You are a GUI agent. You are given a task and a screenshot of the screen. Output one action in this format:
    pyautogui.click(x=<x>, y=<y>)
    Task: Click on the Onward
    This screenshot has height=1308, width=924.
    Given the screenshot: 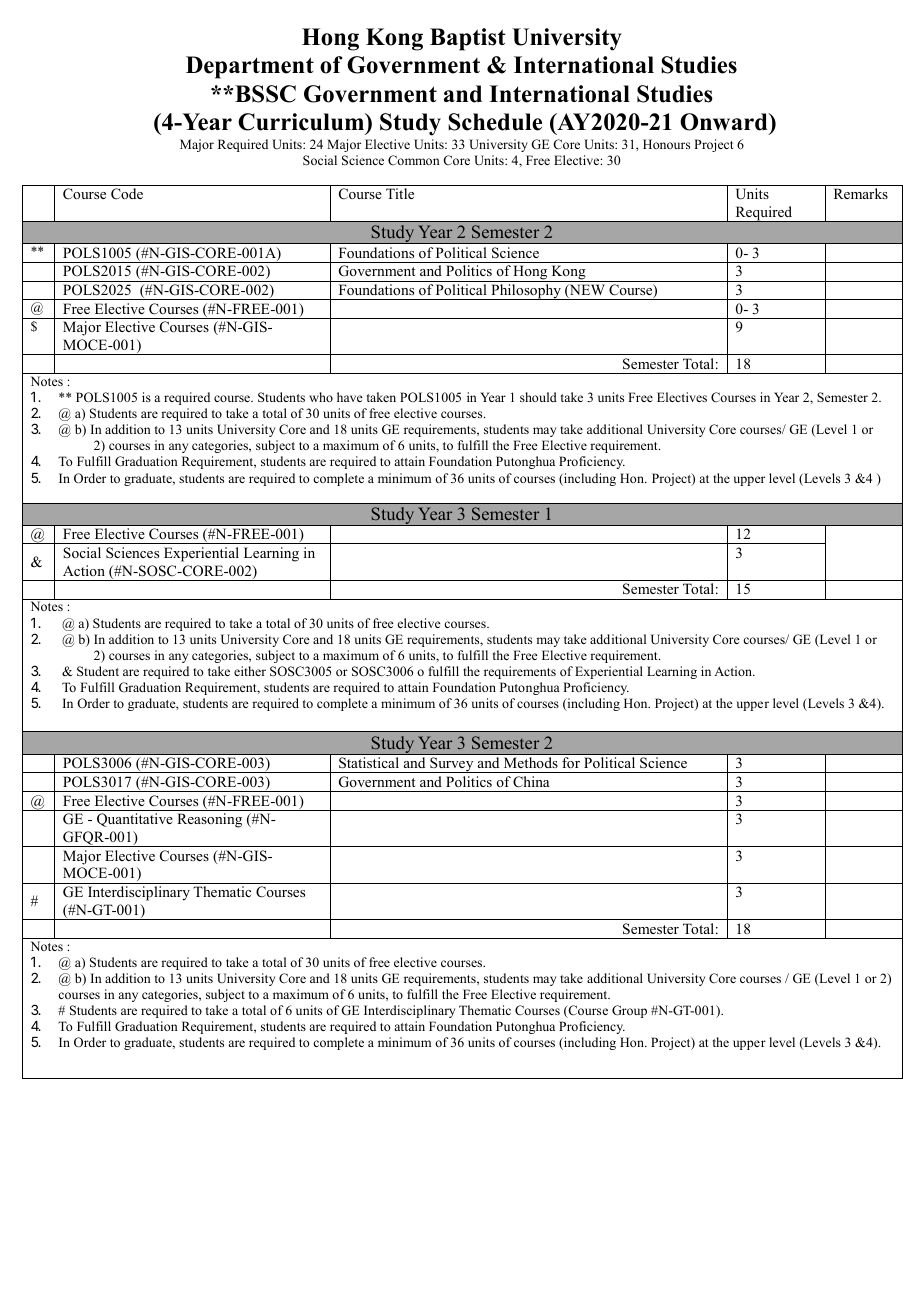 What is the action you would take?
    pyautogui.click(x=725, y=123)
